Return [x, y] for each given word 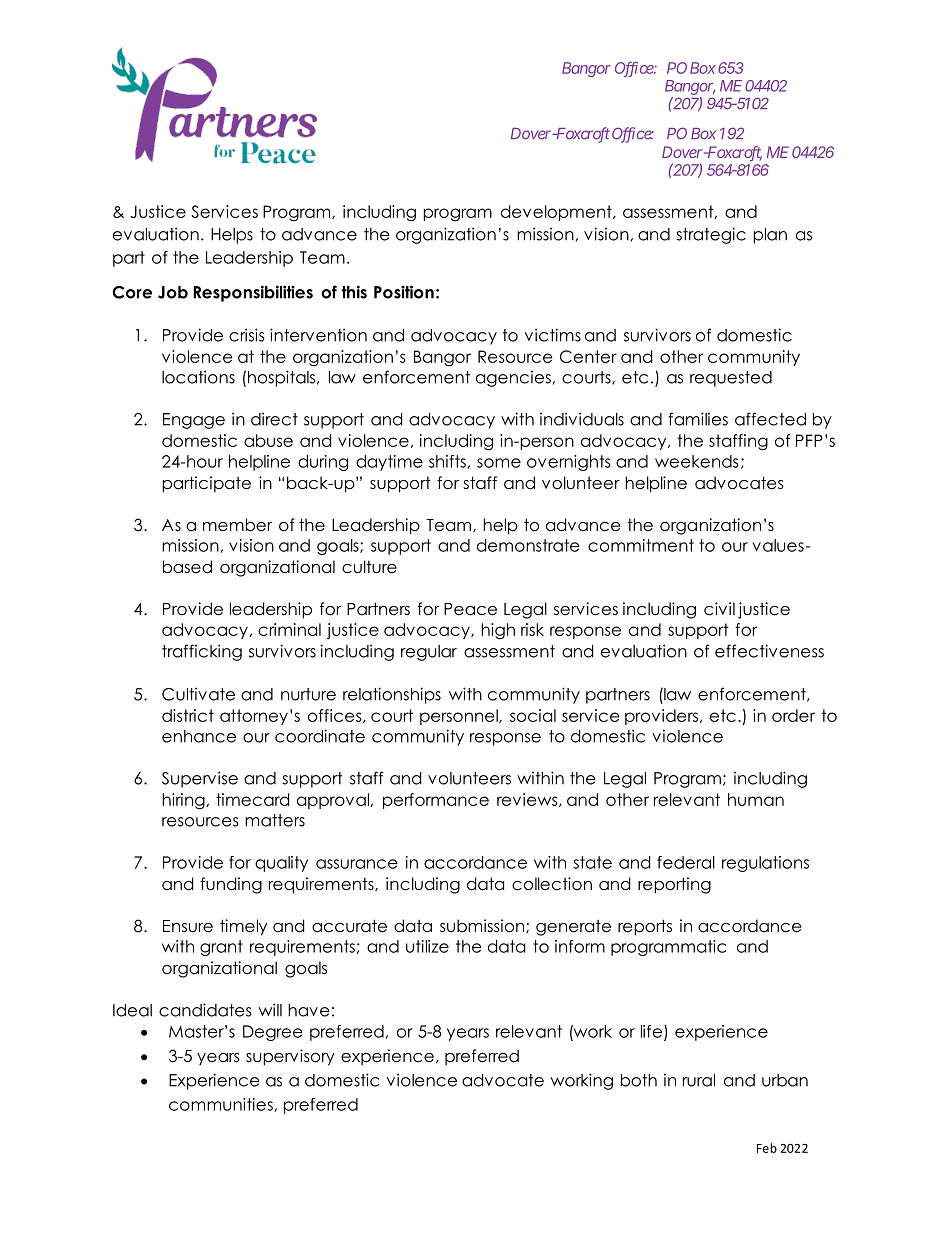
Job [173, 292]
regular [429, 653]
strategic [711, 235]
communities [222, 1105]
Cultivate [198, 694]
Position [404, 292]
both [639, 1080]
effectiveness [769, 651]
